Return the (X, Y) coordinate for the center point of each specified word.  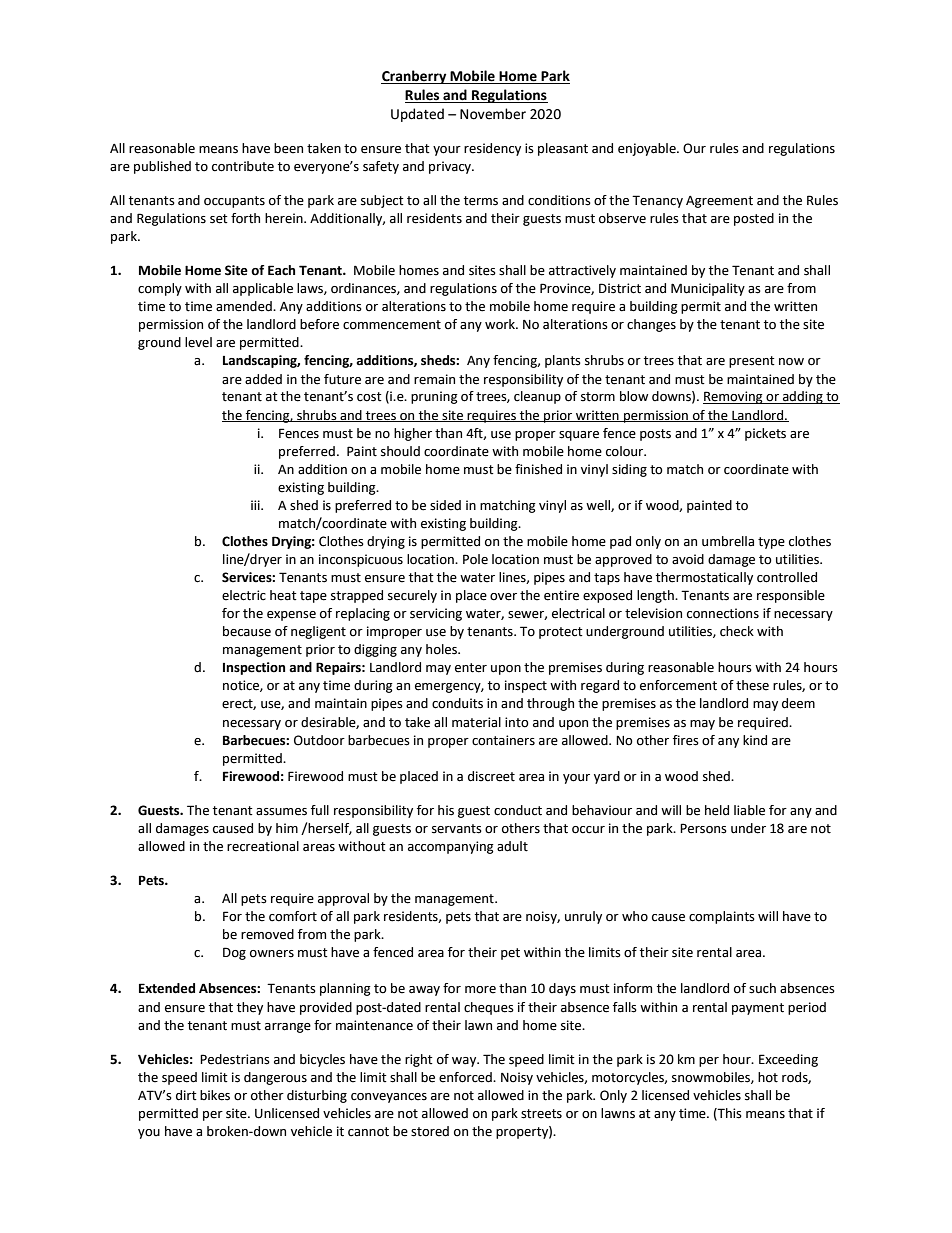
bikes (215, 1095)
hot (768, 1077)
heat (283, 595)
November (493, 114)
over (503, 597)
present (752, 362)
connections (723, 613)
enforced (466, 1077)
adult (512, 846)
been (288, 148)
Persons (703, 828)
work (501, 324)
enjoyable (648, 149)
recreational (263, 846)
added (263, 379)
